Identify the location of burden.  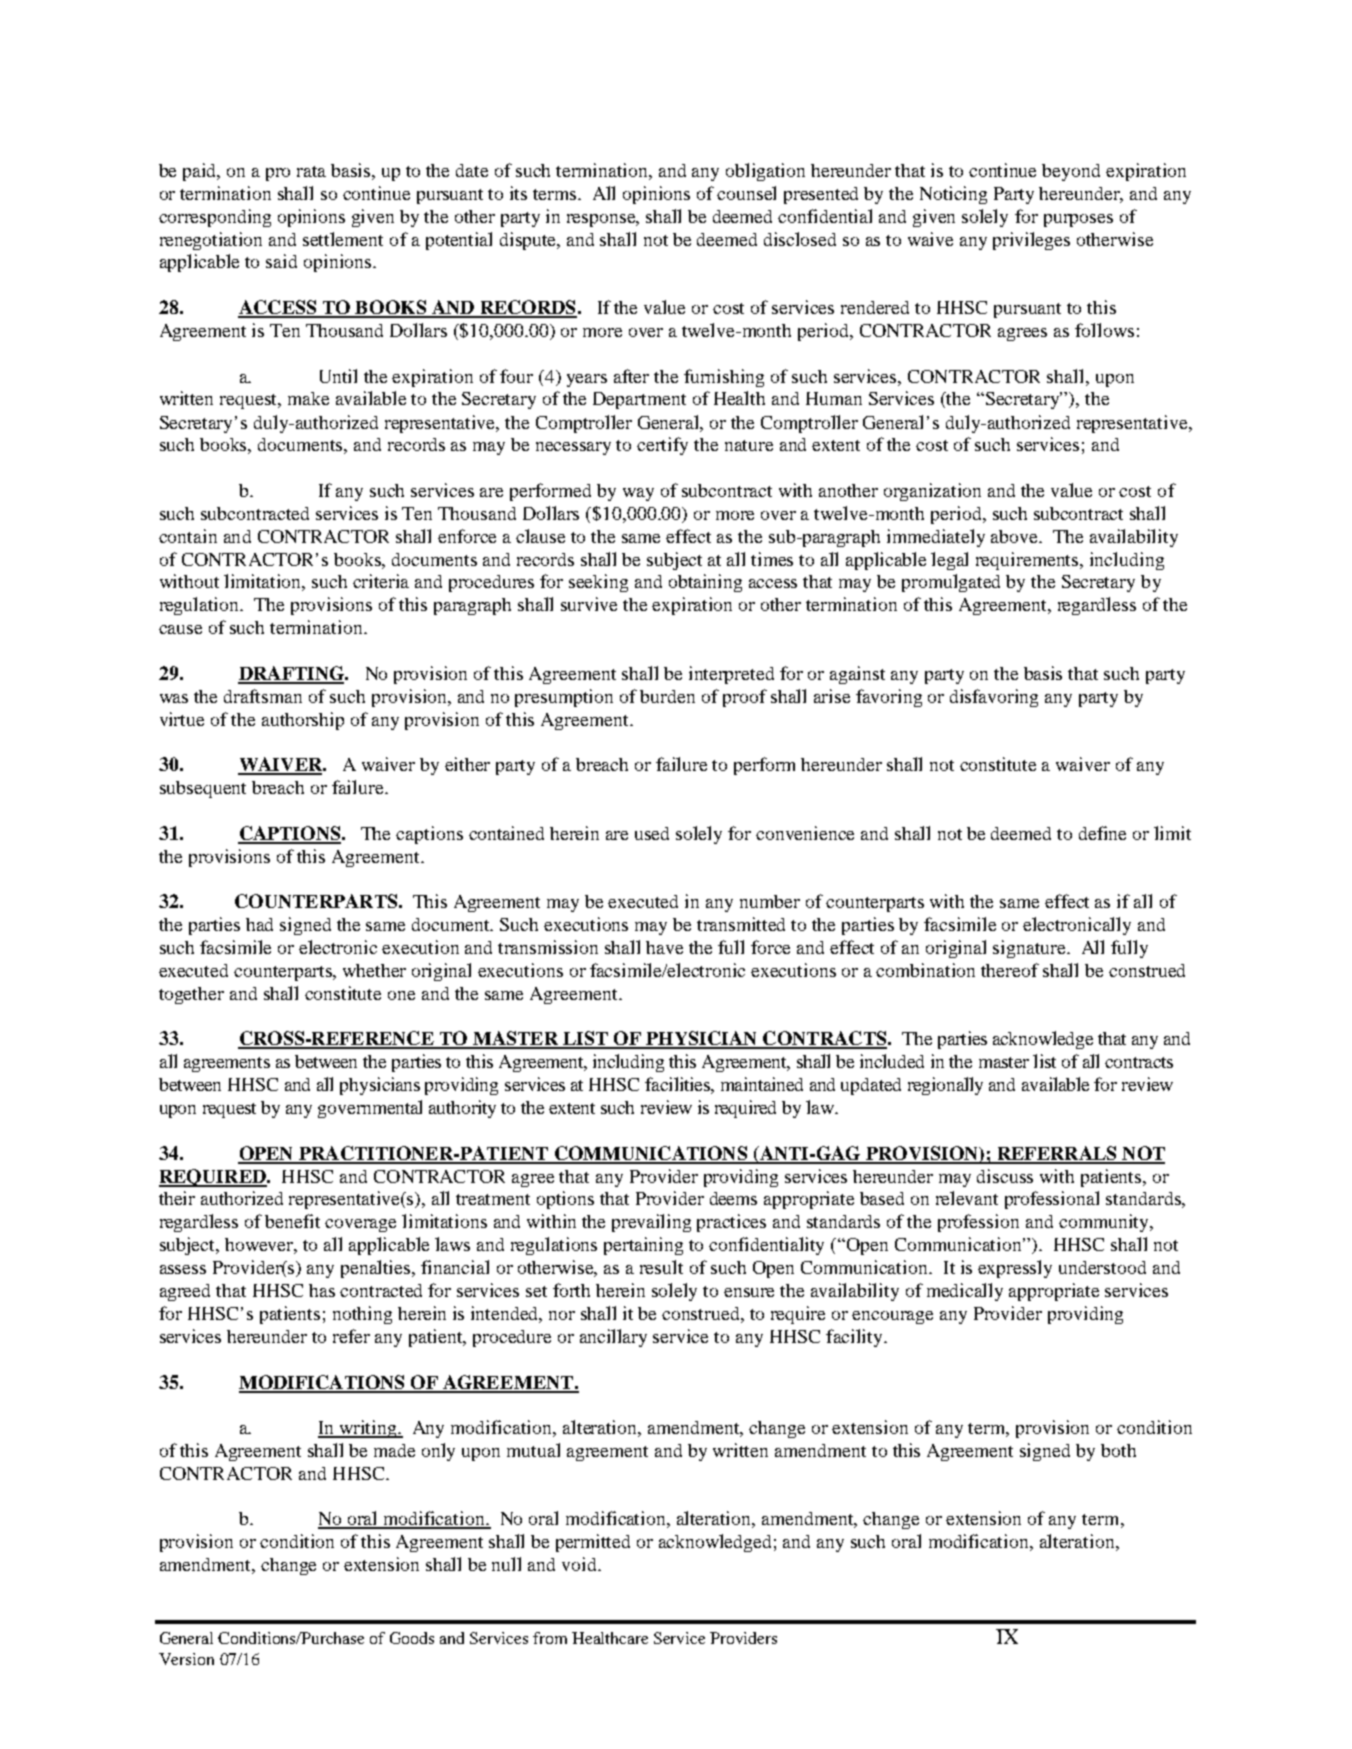
(667, 696).
